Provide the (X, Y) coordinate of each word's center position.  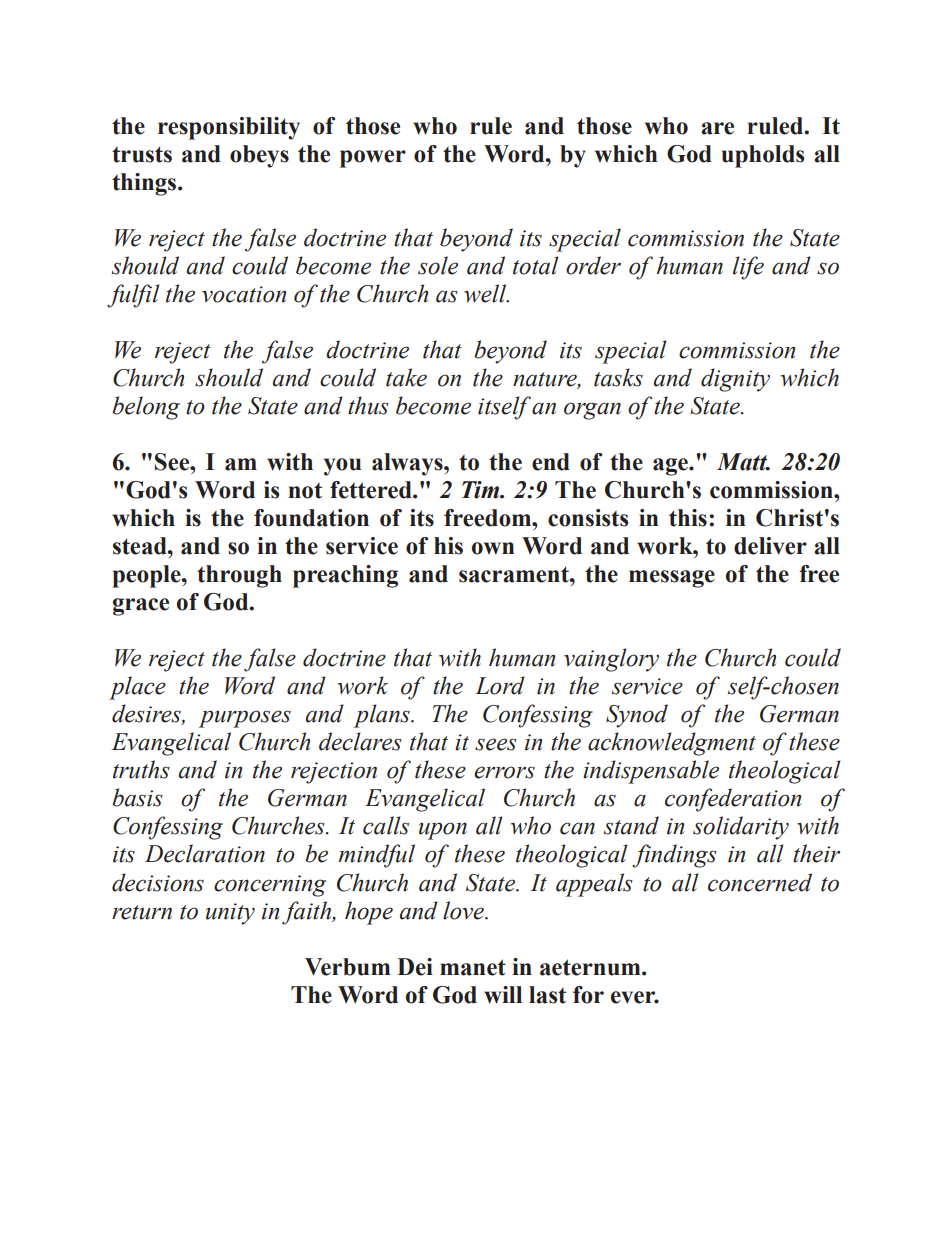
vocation (244, 294)
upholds (763, 156)
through (239, 576)
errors (504, 772)
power (373, 159)
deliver (770, 546)
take (406, 377)
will (503, 995)
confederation (733, 800)
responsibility (229, 128)
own (493, 548)
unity (230, 914)
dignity (735, 380)
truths (141, 769)
